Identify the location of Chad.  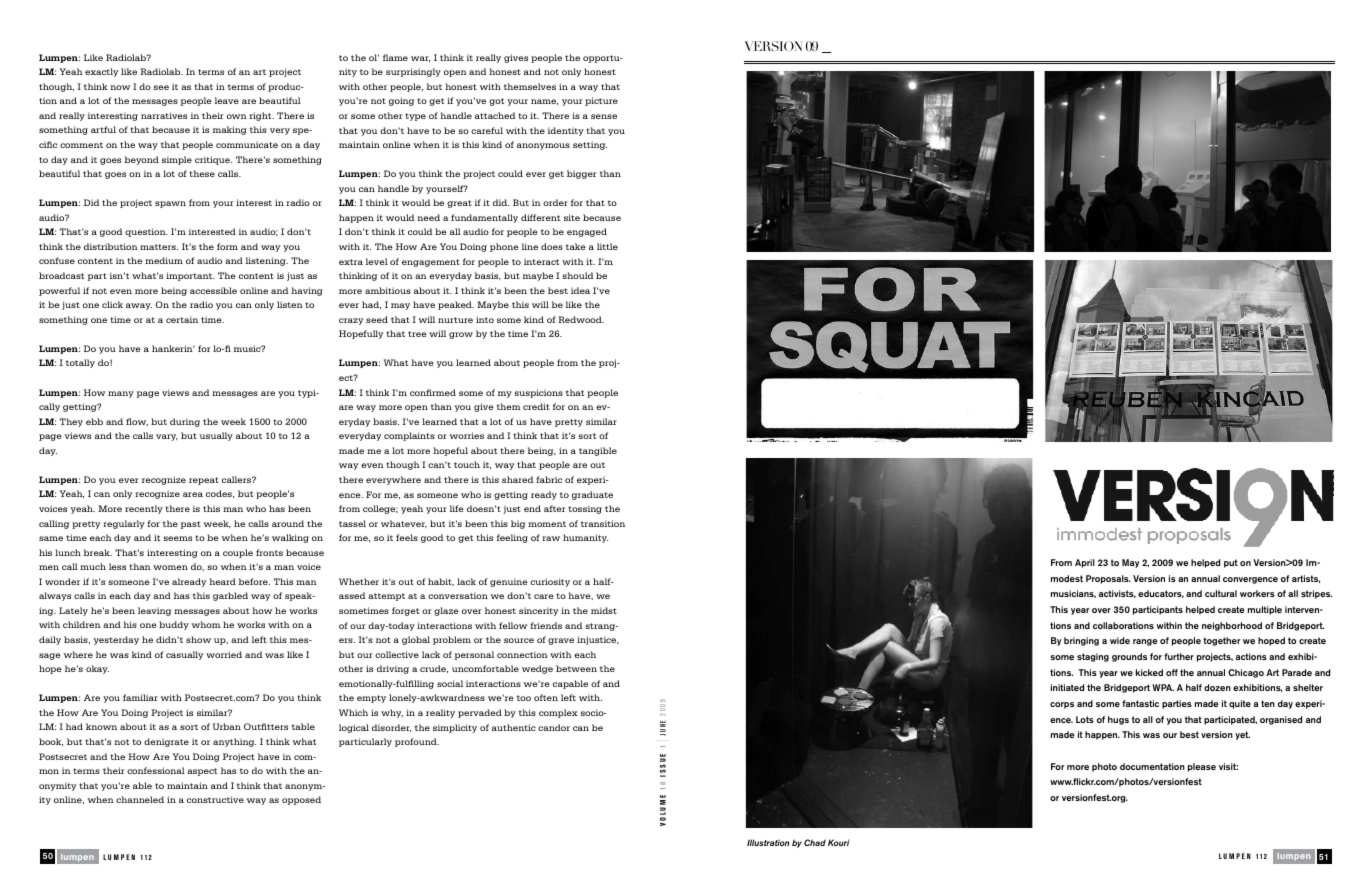
(815, 842).
